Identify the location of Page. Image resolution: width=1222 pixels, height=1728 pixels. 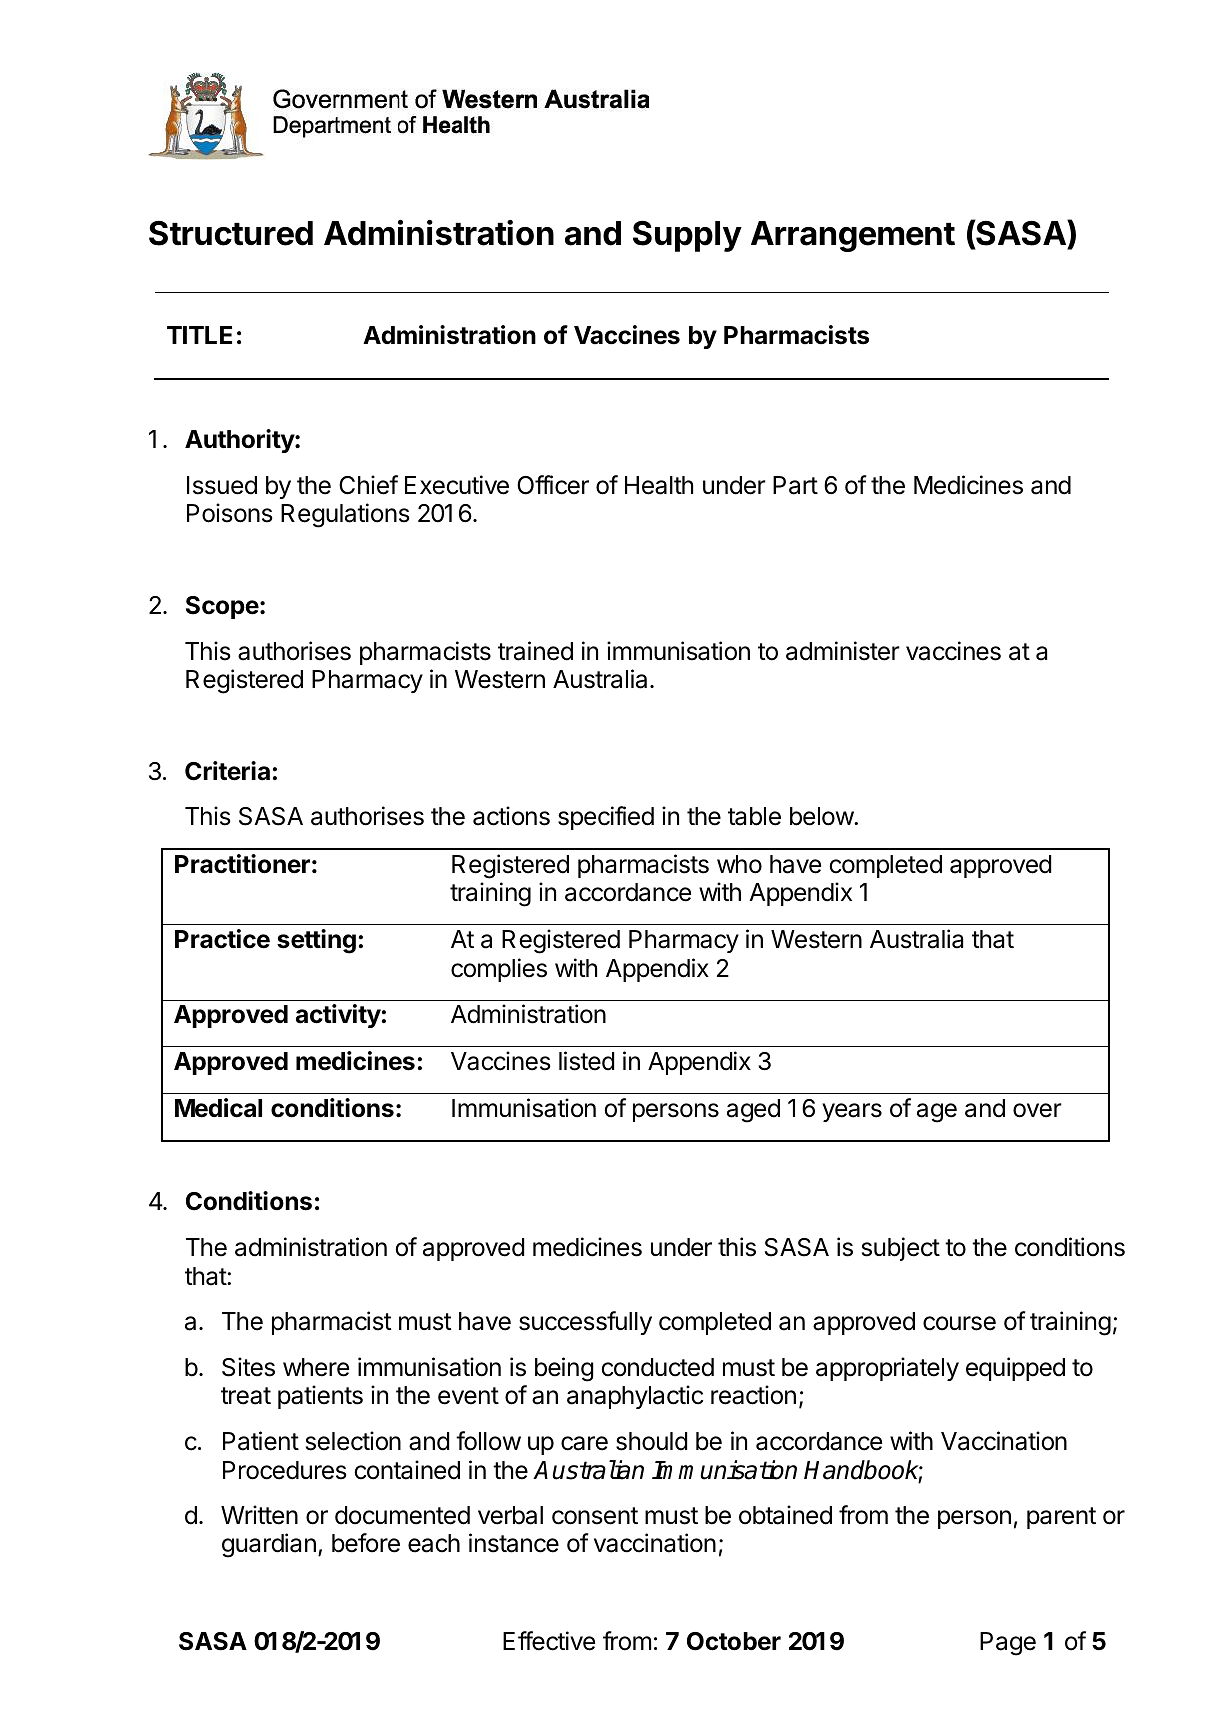
(1008, 1644).
